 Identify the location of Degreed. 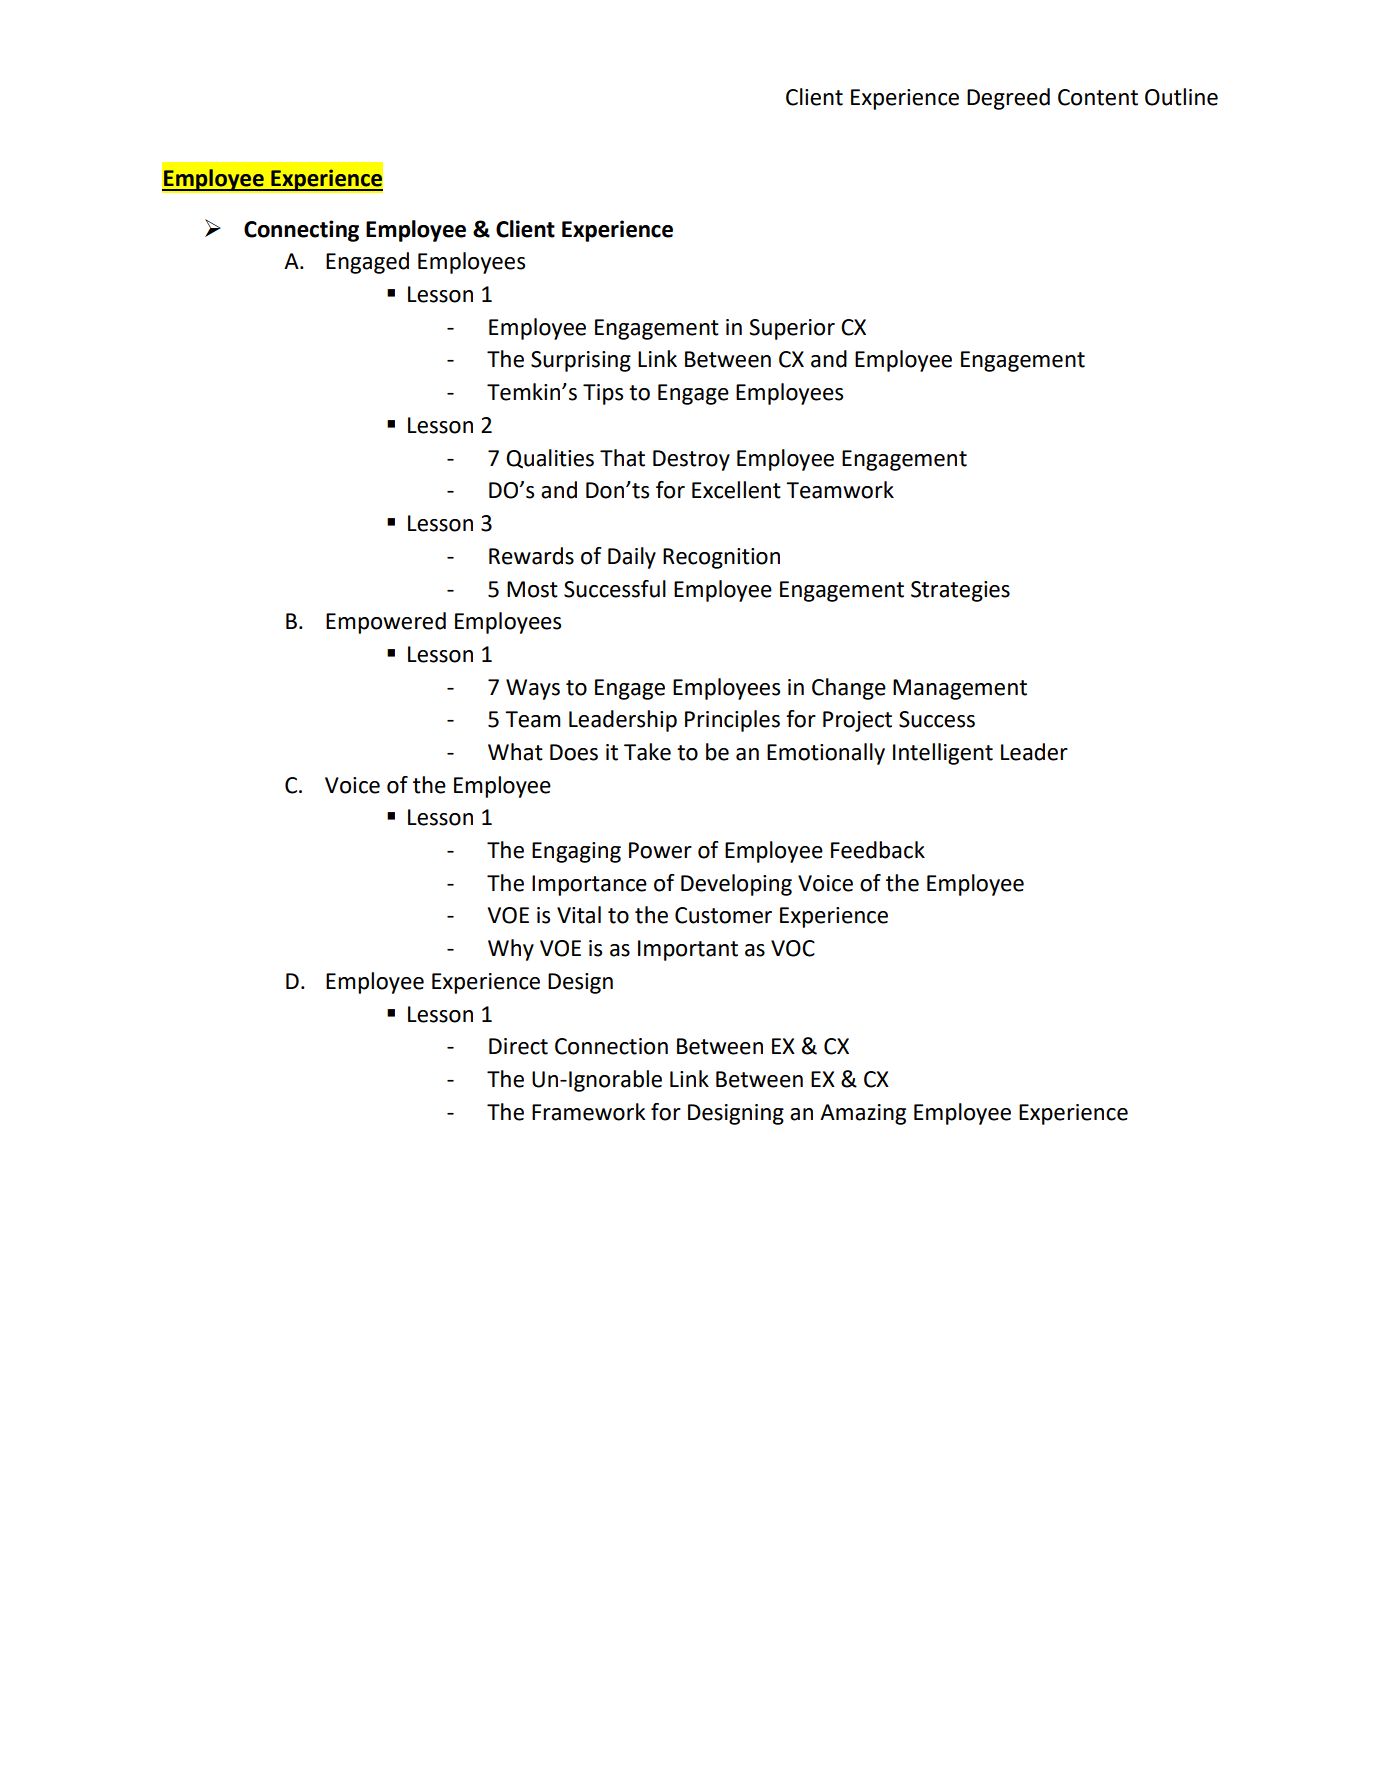
(1008, 99).
